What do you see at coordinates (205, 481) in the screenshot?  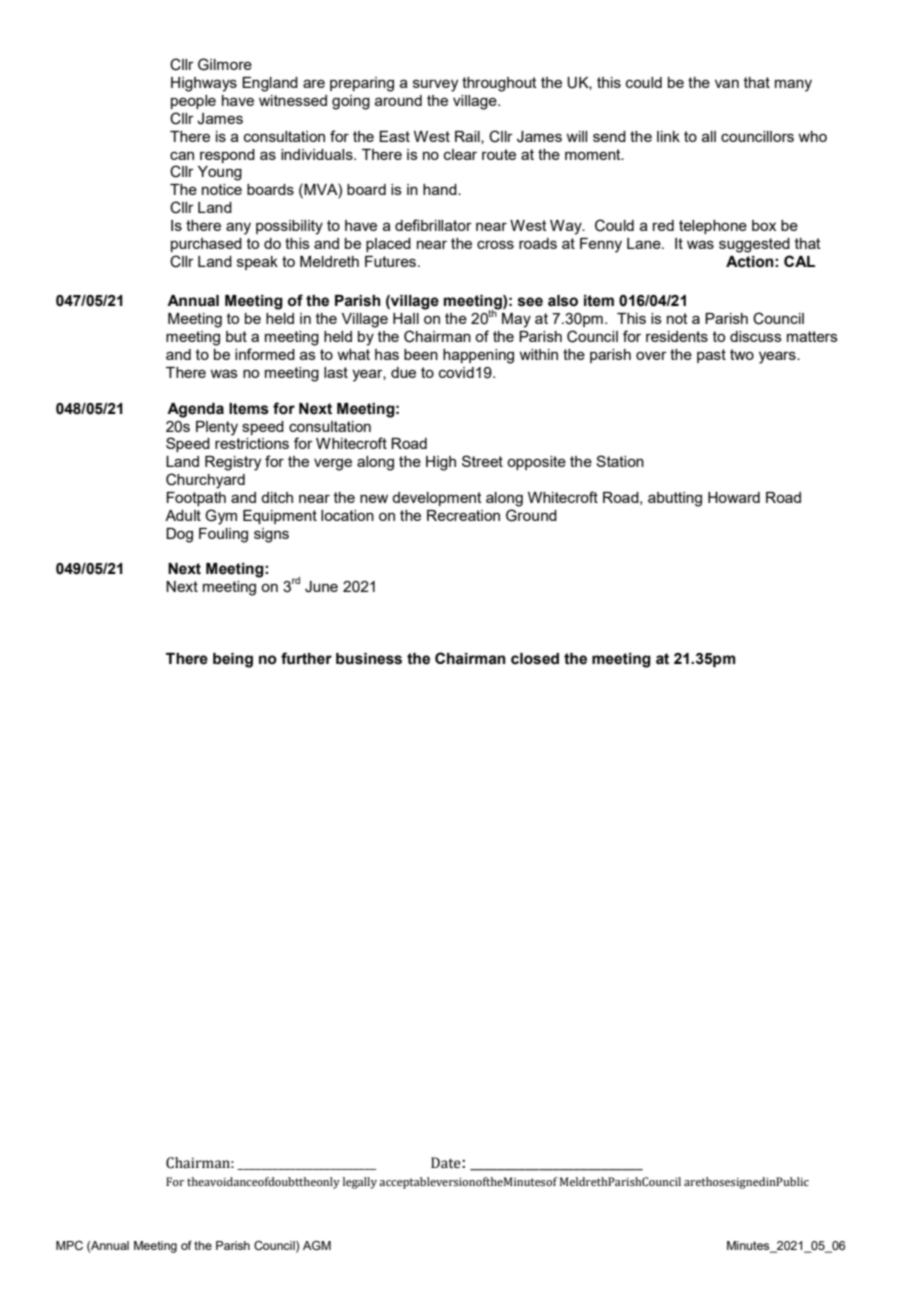 I see `Churchyard` at bounding box center [205, 481].
